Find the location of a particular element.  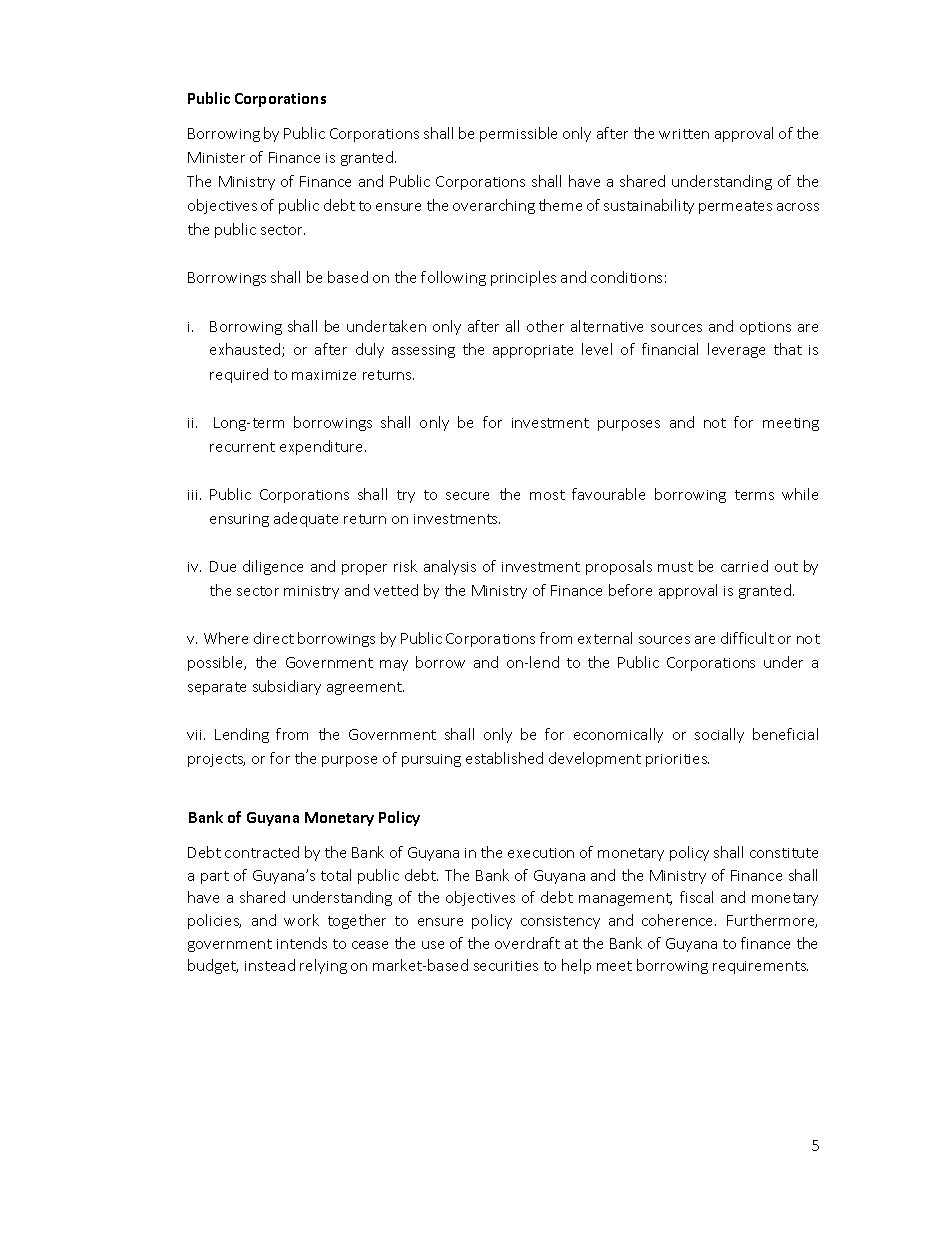

appropriate is located at coordinates (533, 351).
